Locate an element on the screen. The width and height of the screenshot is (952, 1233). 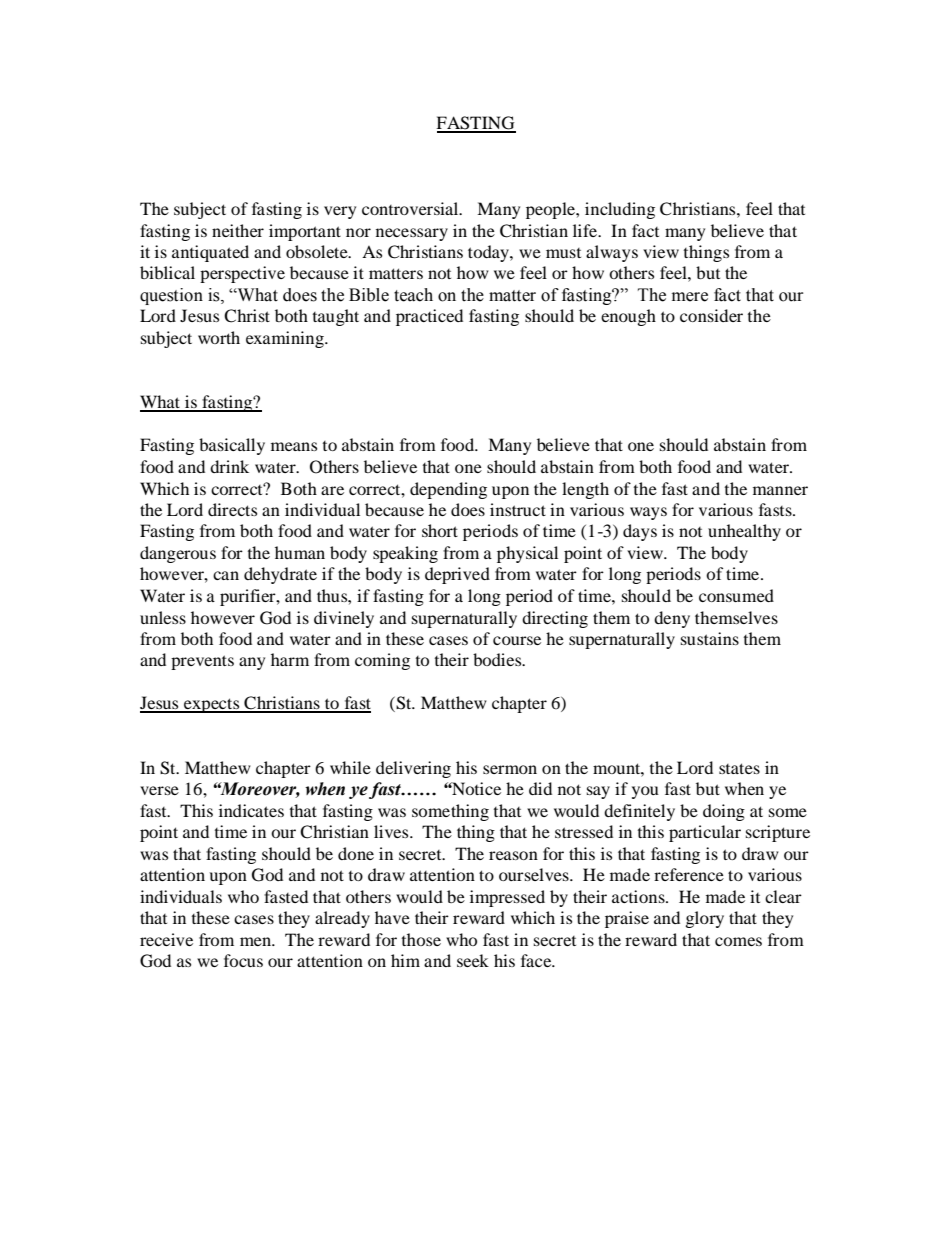
bodies is located at coordinates (498, 659).
